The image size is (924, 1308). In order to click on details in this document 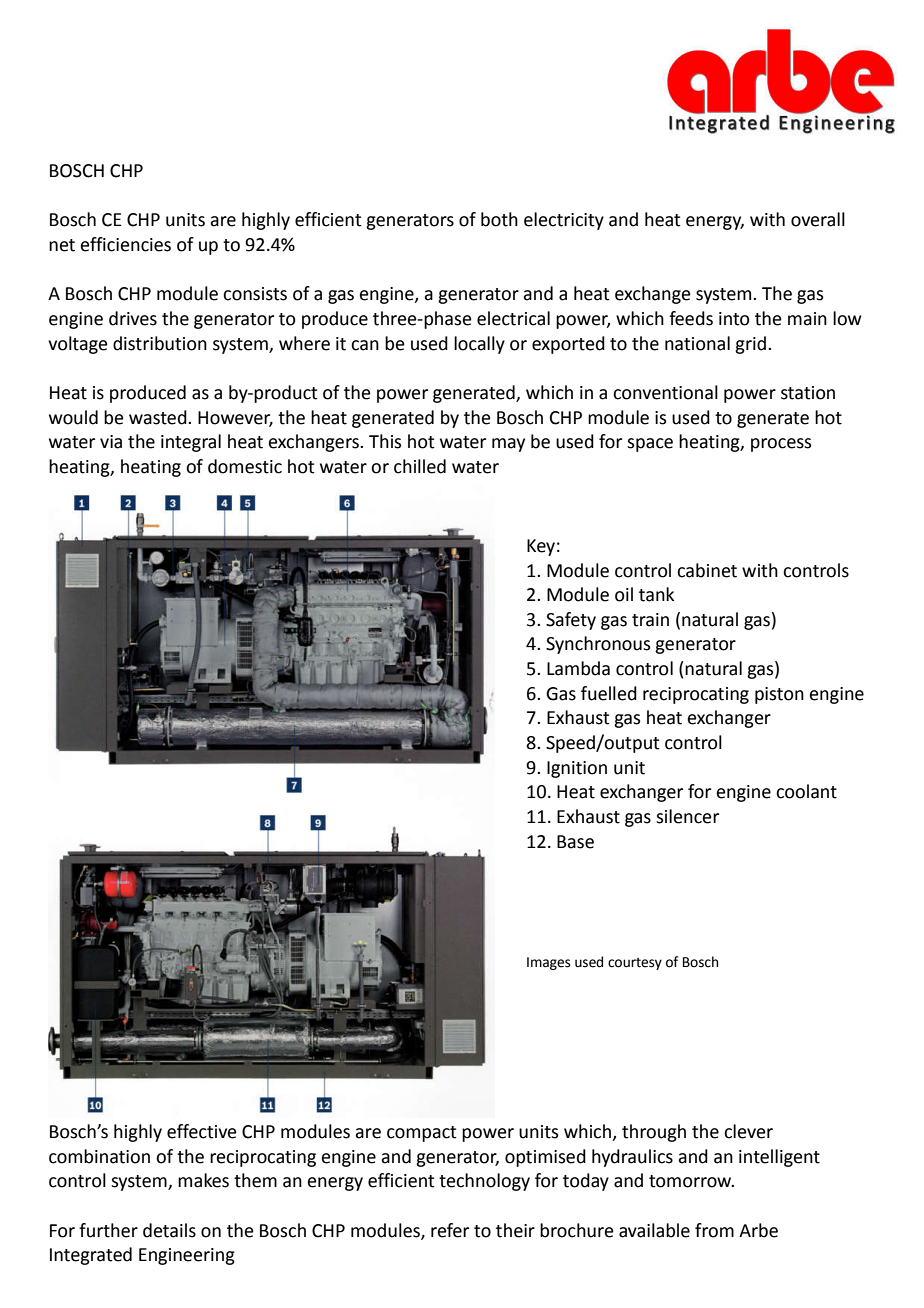, I will do `click(169, 1230)`.
